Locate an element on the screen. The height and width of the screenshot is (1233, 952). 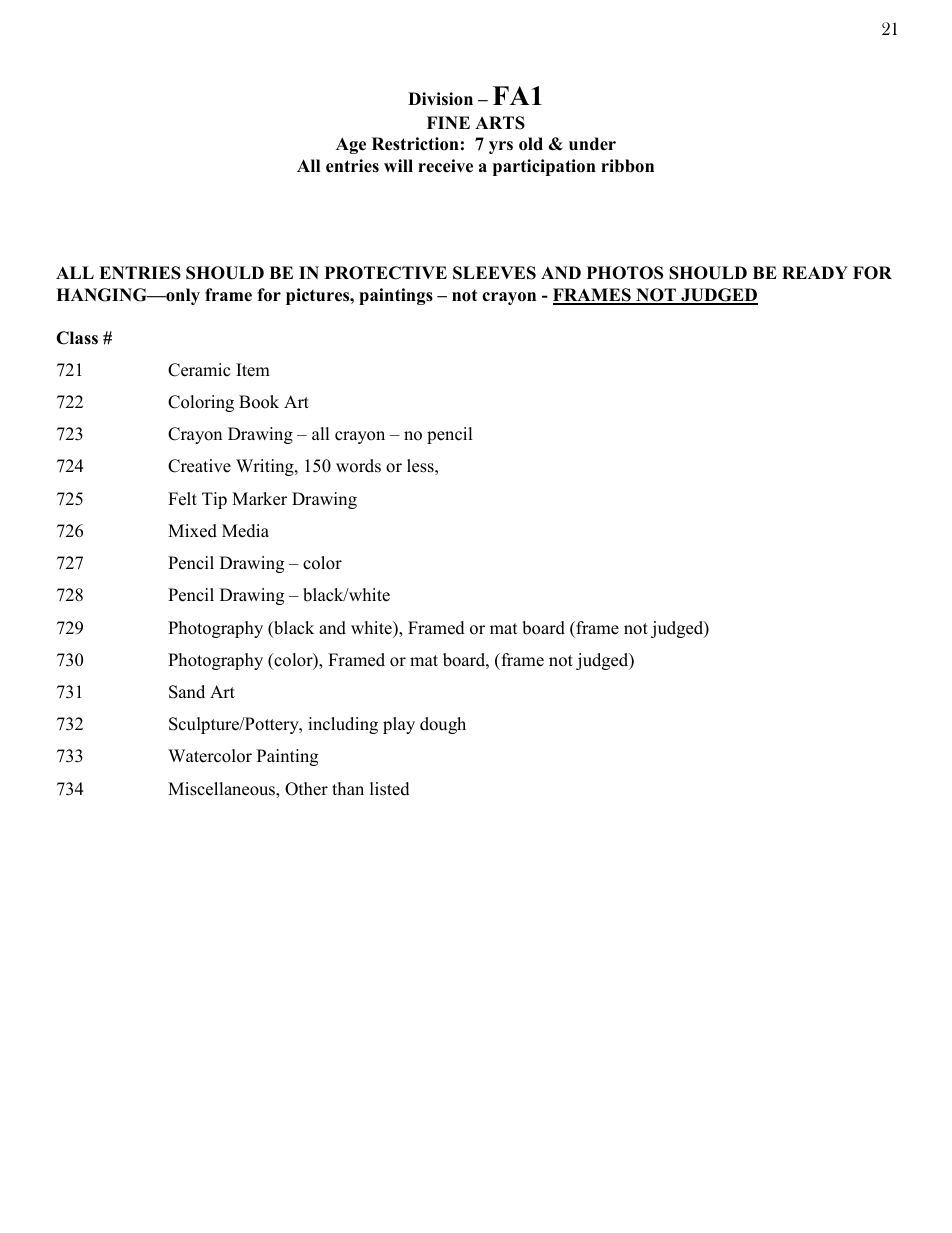
PHOTOS is located at coordinates (625, 273).
